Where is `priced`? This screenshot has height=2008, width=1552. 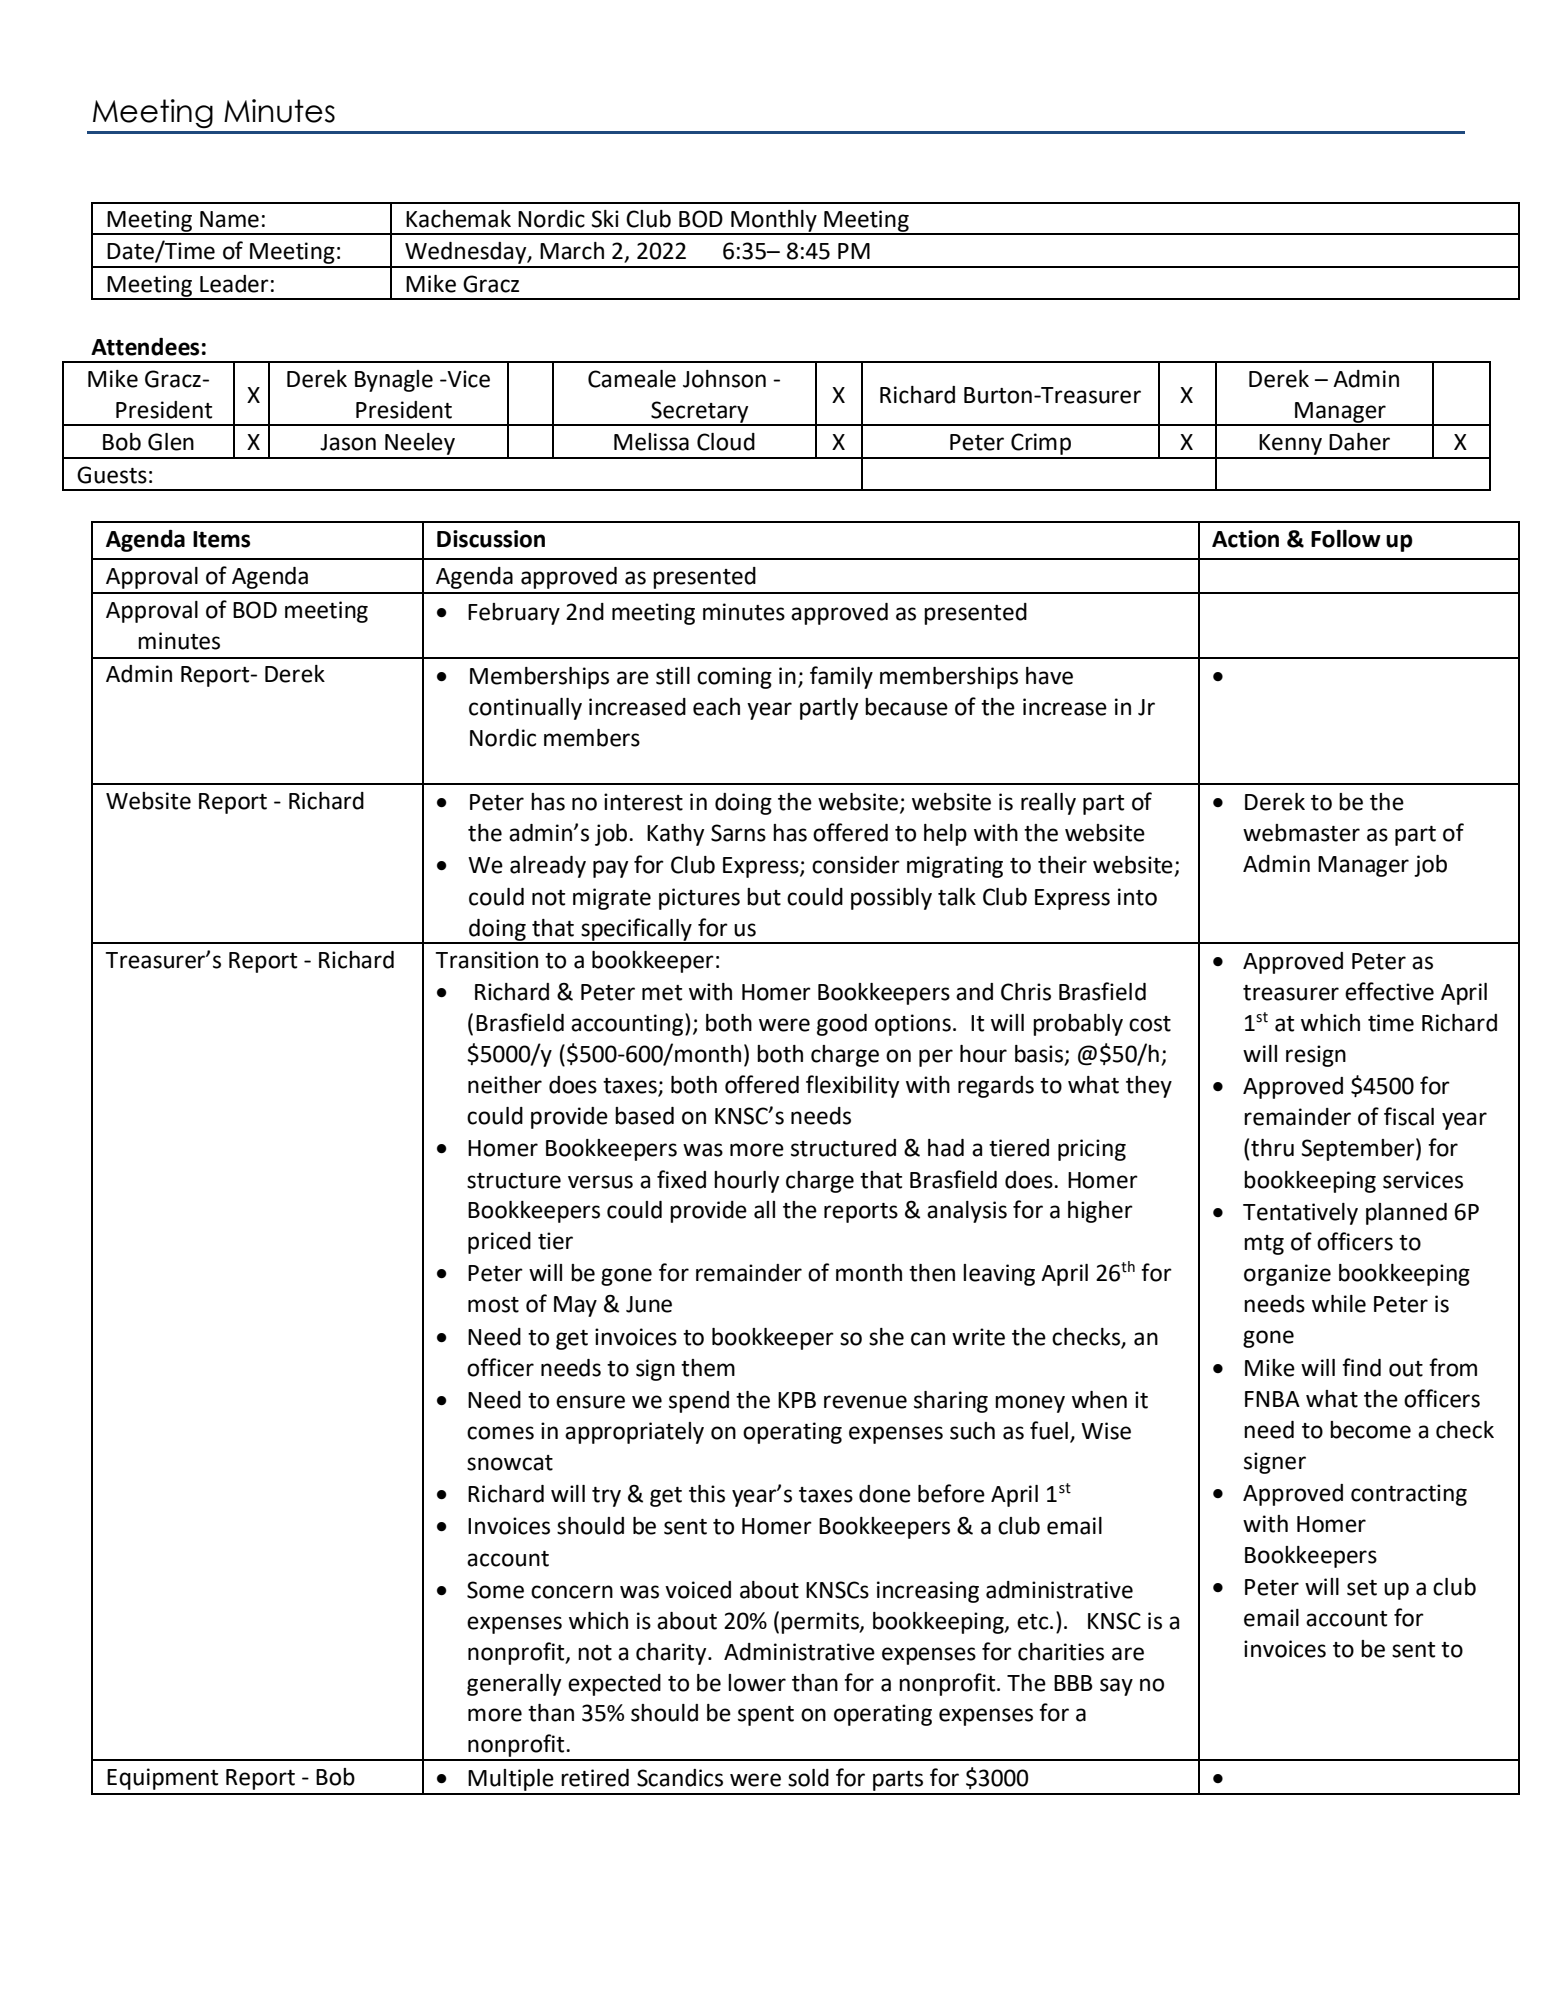 priced is located at coordinates (499, 1243).
